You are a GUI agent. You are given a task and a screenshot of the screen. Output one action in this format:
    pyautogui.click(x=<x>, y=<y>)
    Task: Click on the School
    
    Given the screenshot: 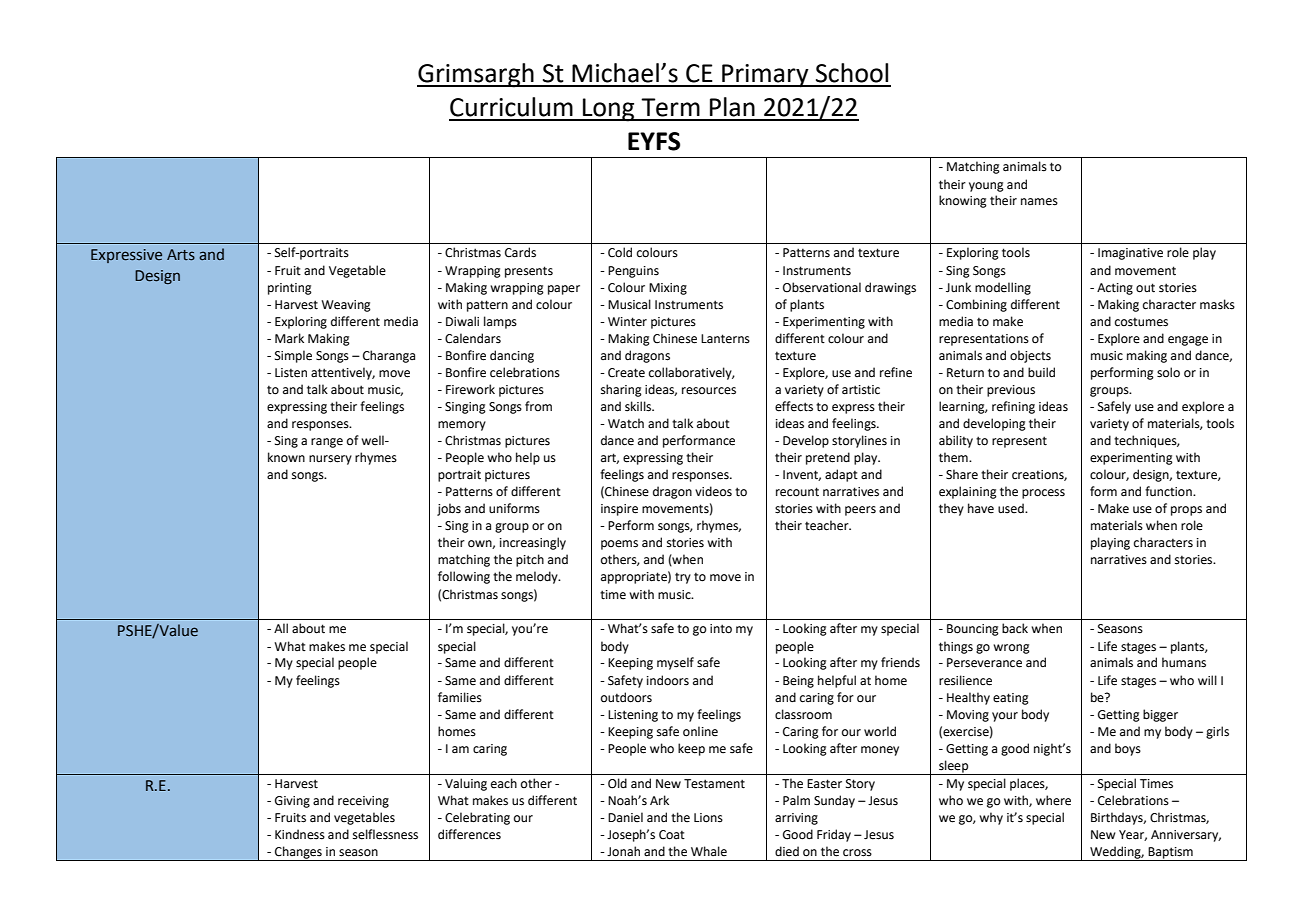 What is the action you would take?
    pyautogui.click(x=852, y=73)
